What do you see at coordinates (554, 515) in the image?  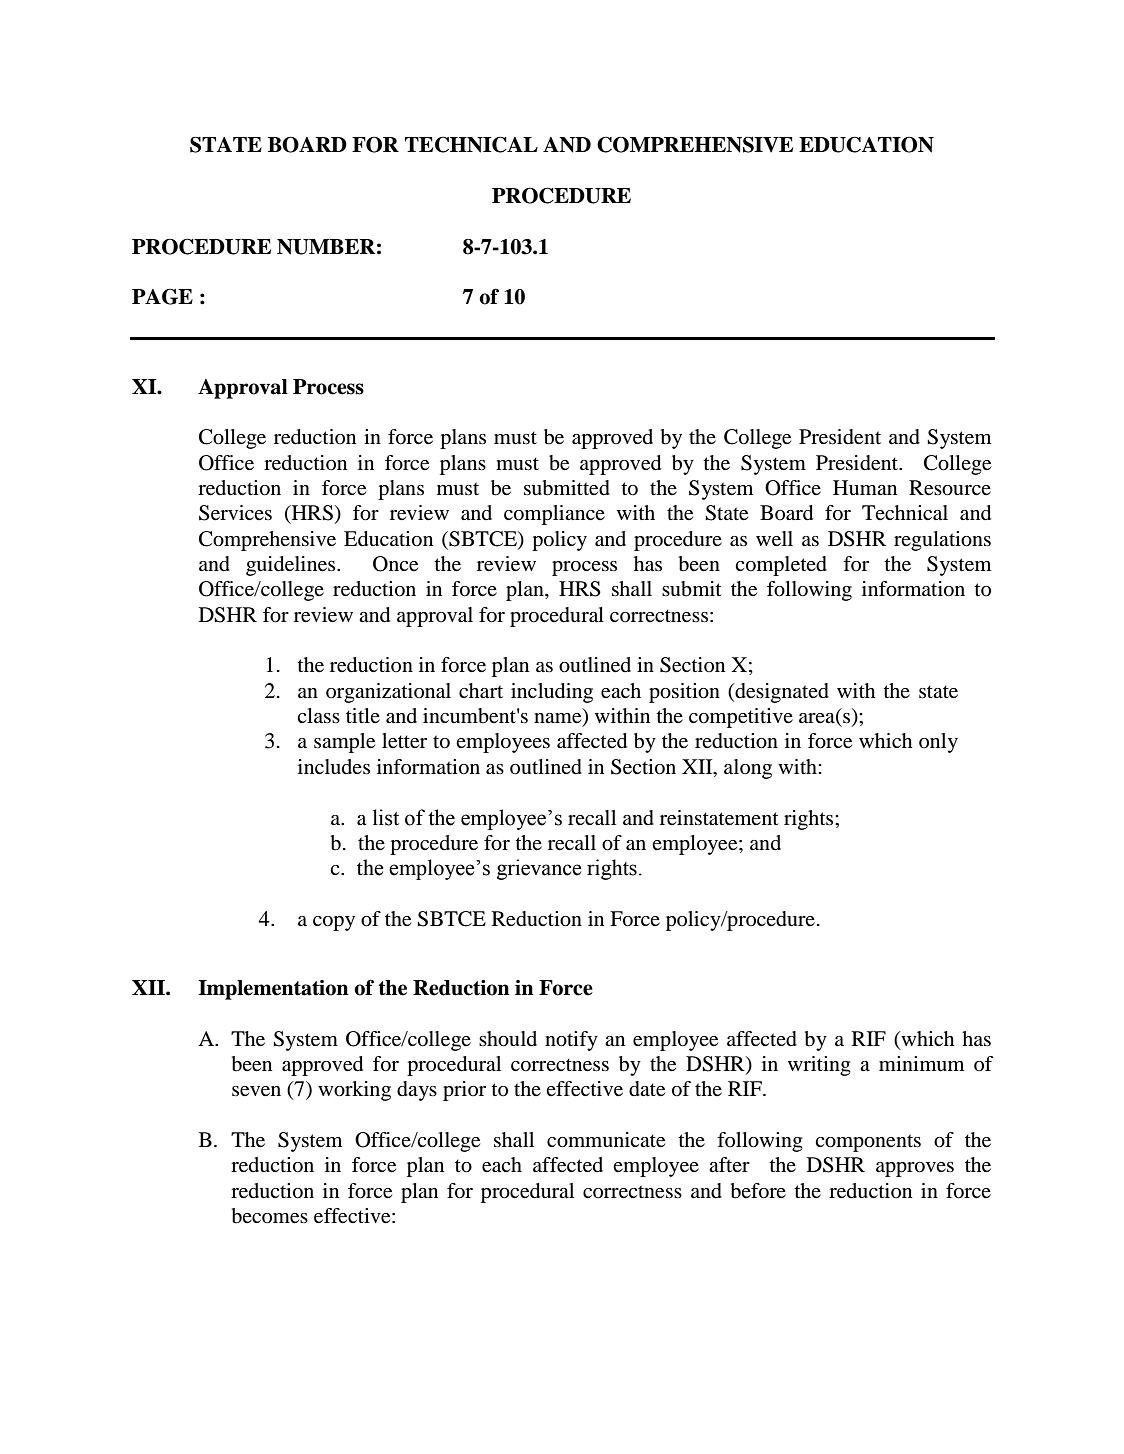 I see `compliance` at bounding box center [554, 515].
